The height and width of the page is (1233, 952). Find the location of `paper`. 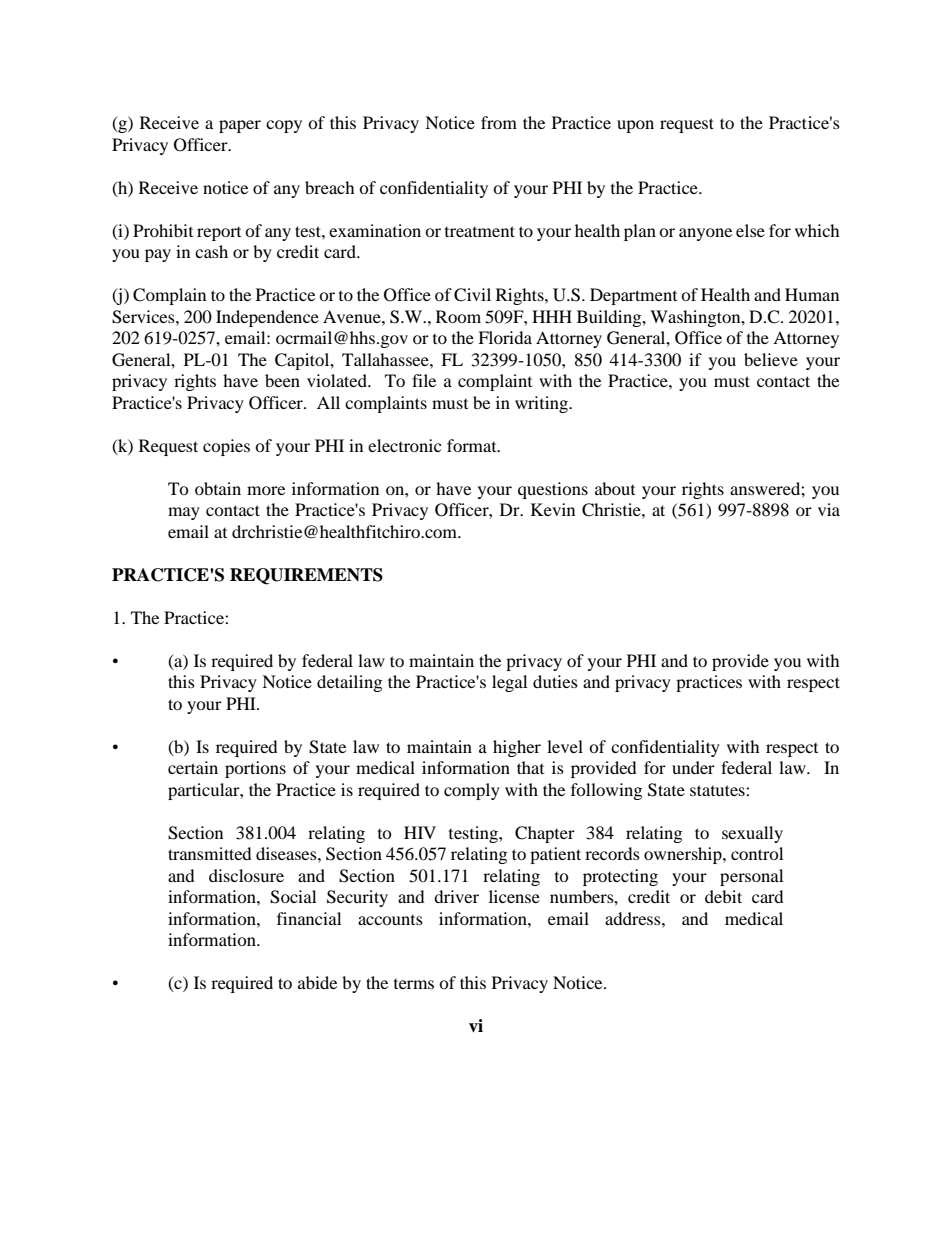

paper is located at coordinates (240, 126).
